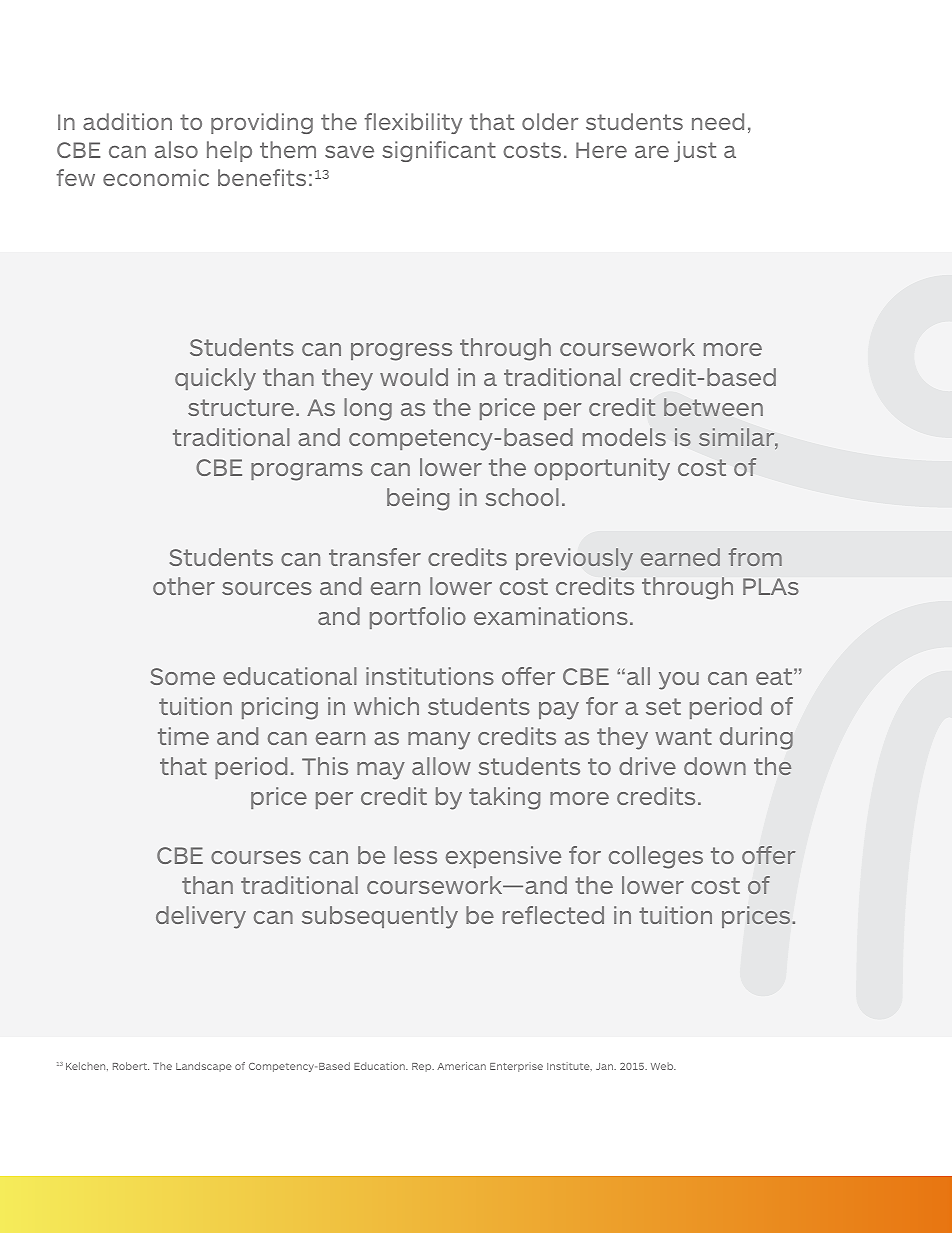 The height and width of the screenshot is (1233, 952). I want to click on significant, so click(439, 151).
